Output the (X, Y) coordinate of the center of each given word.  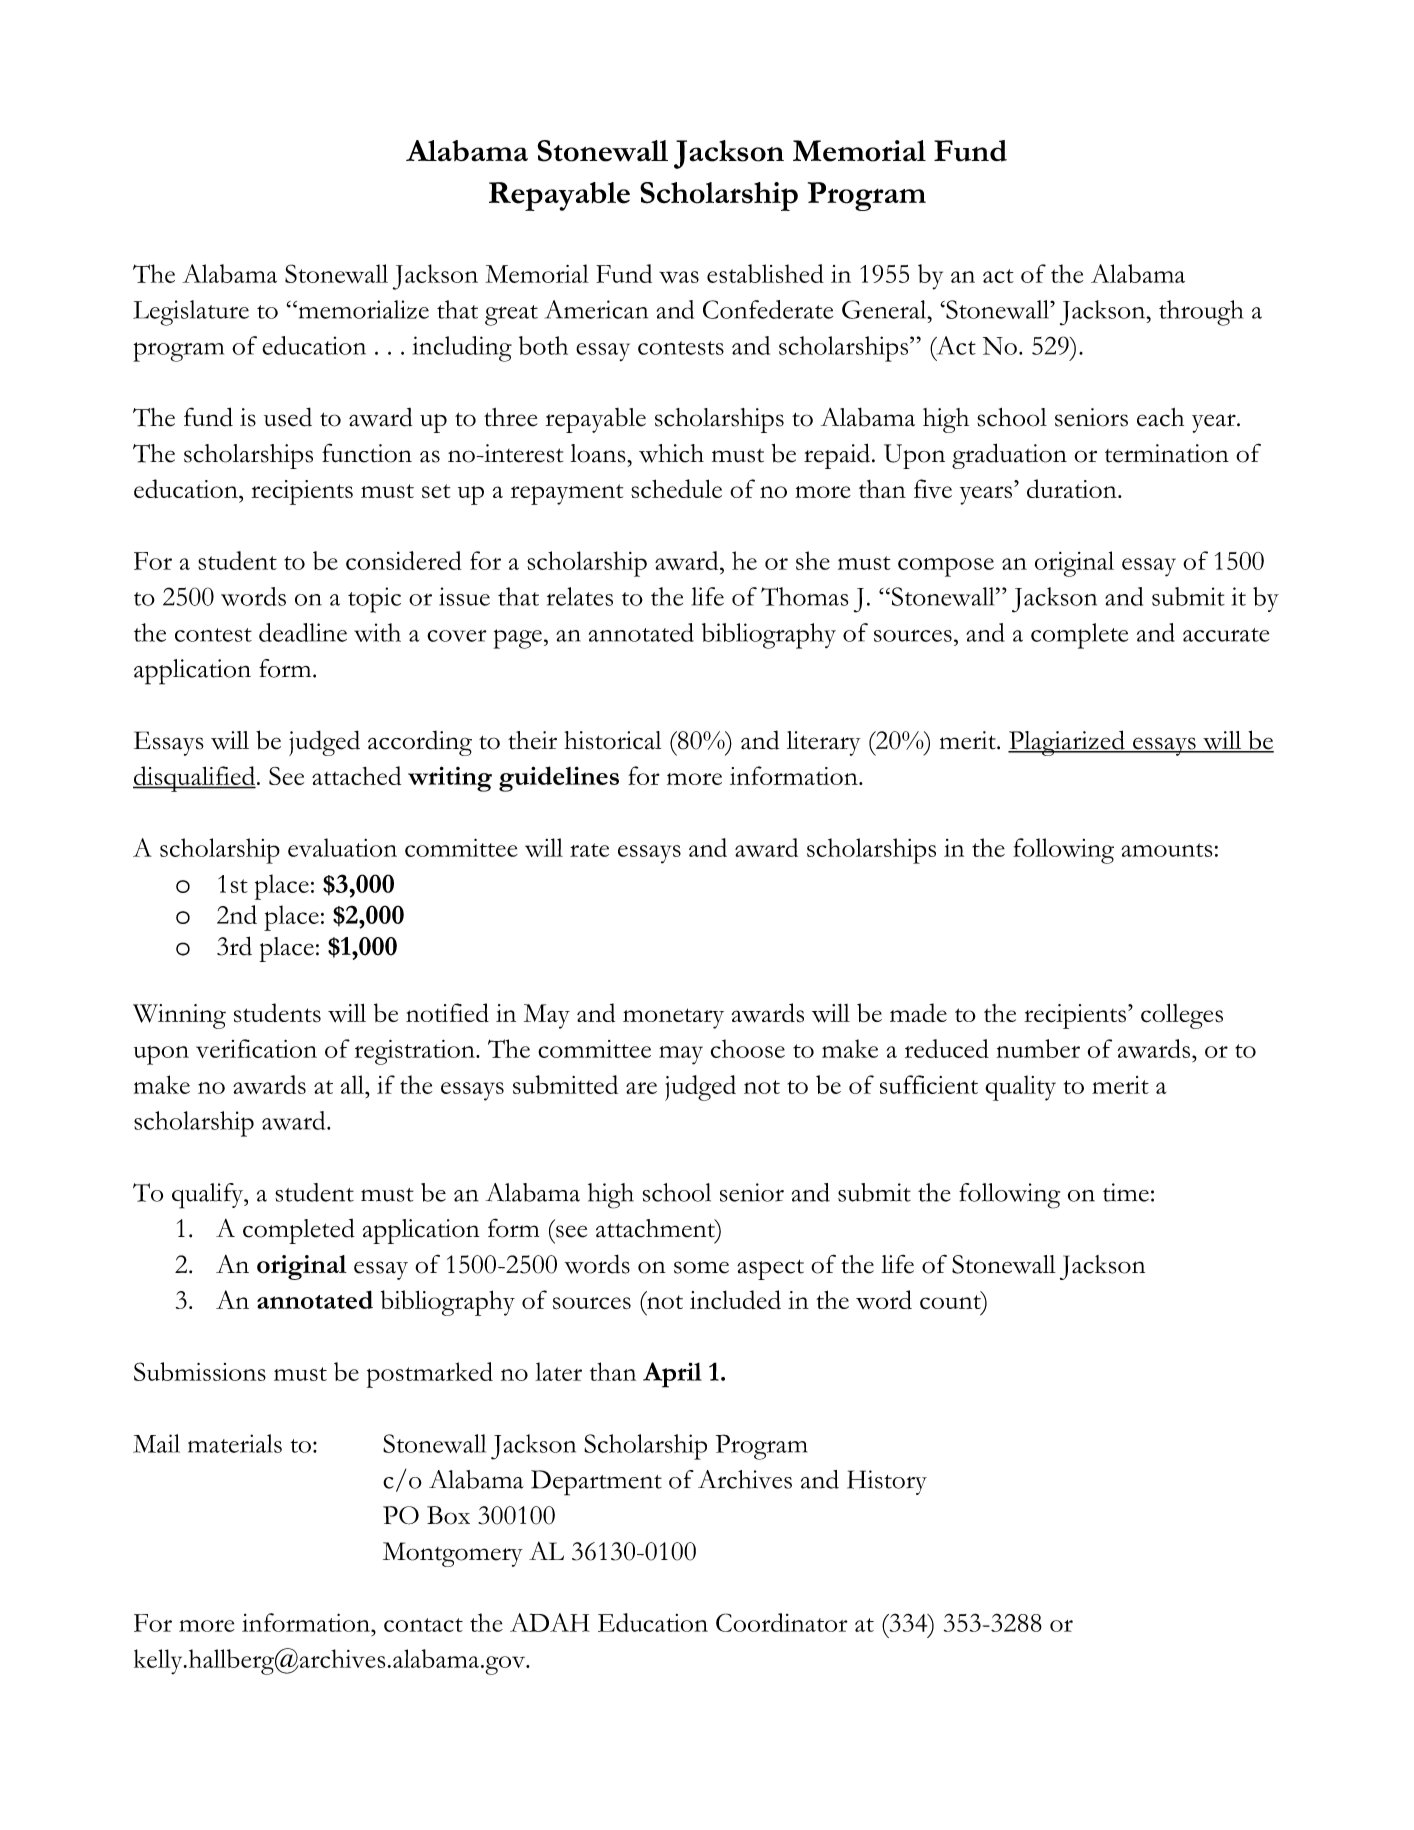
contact (423, 1625)
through (1201, 313)
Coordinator (782, 1622)
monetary (673, 1018)
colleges (1182, 1016)
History (887, 1482)
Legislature (191, 313)
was (679, 277)
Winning (179, 1016)
